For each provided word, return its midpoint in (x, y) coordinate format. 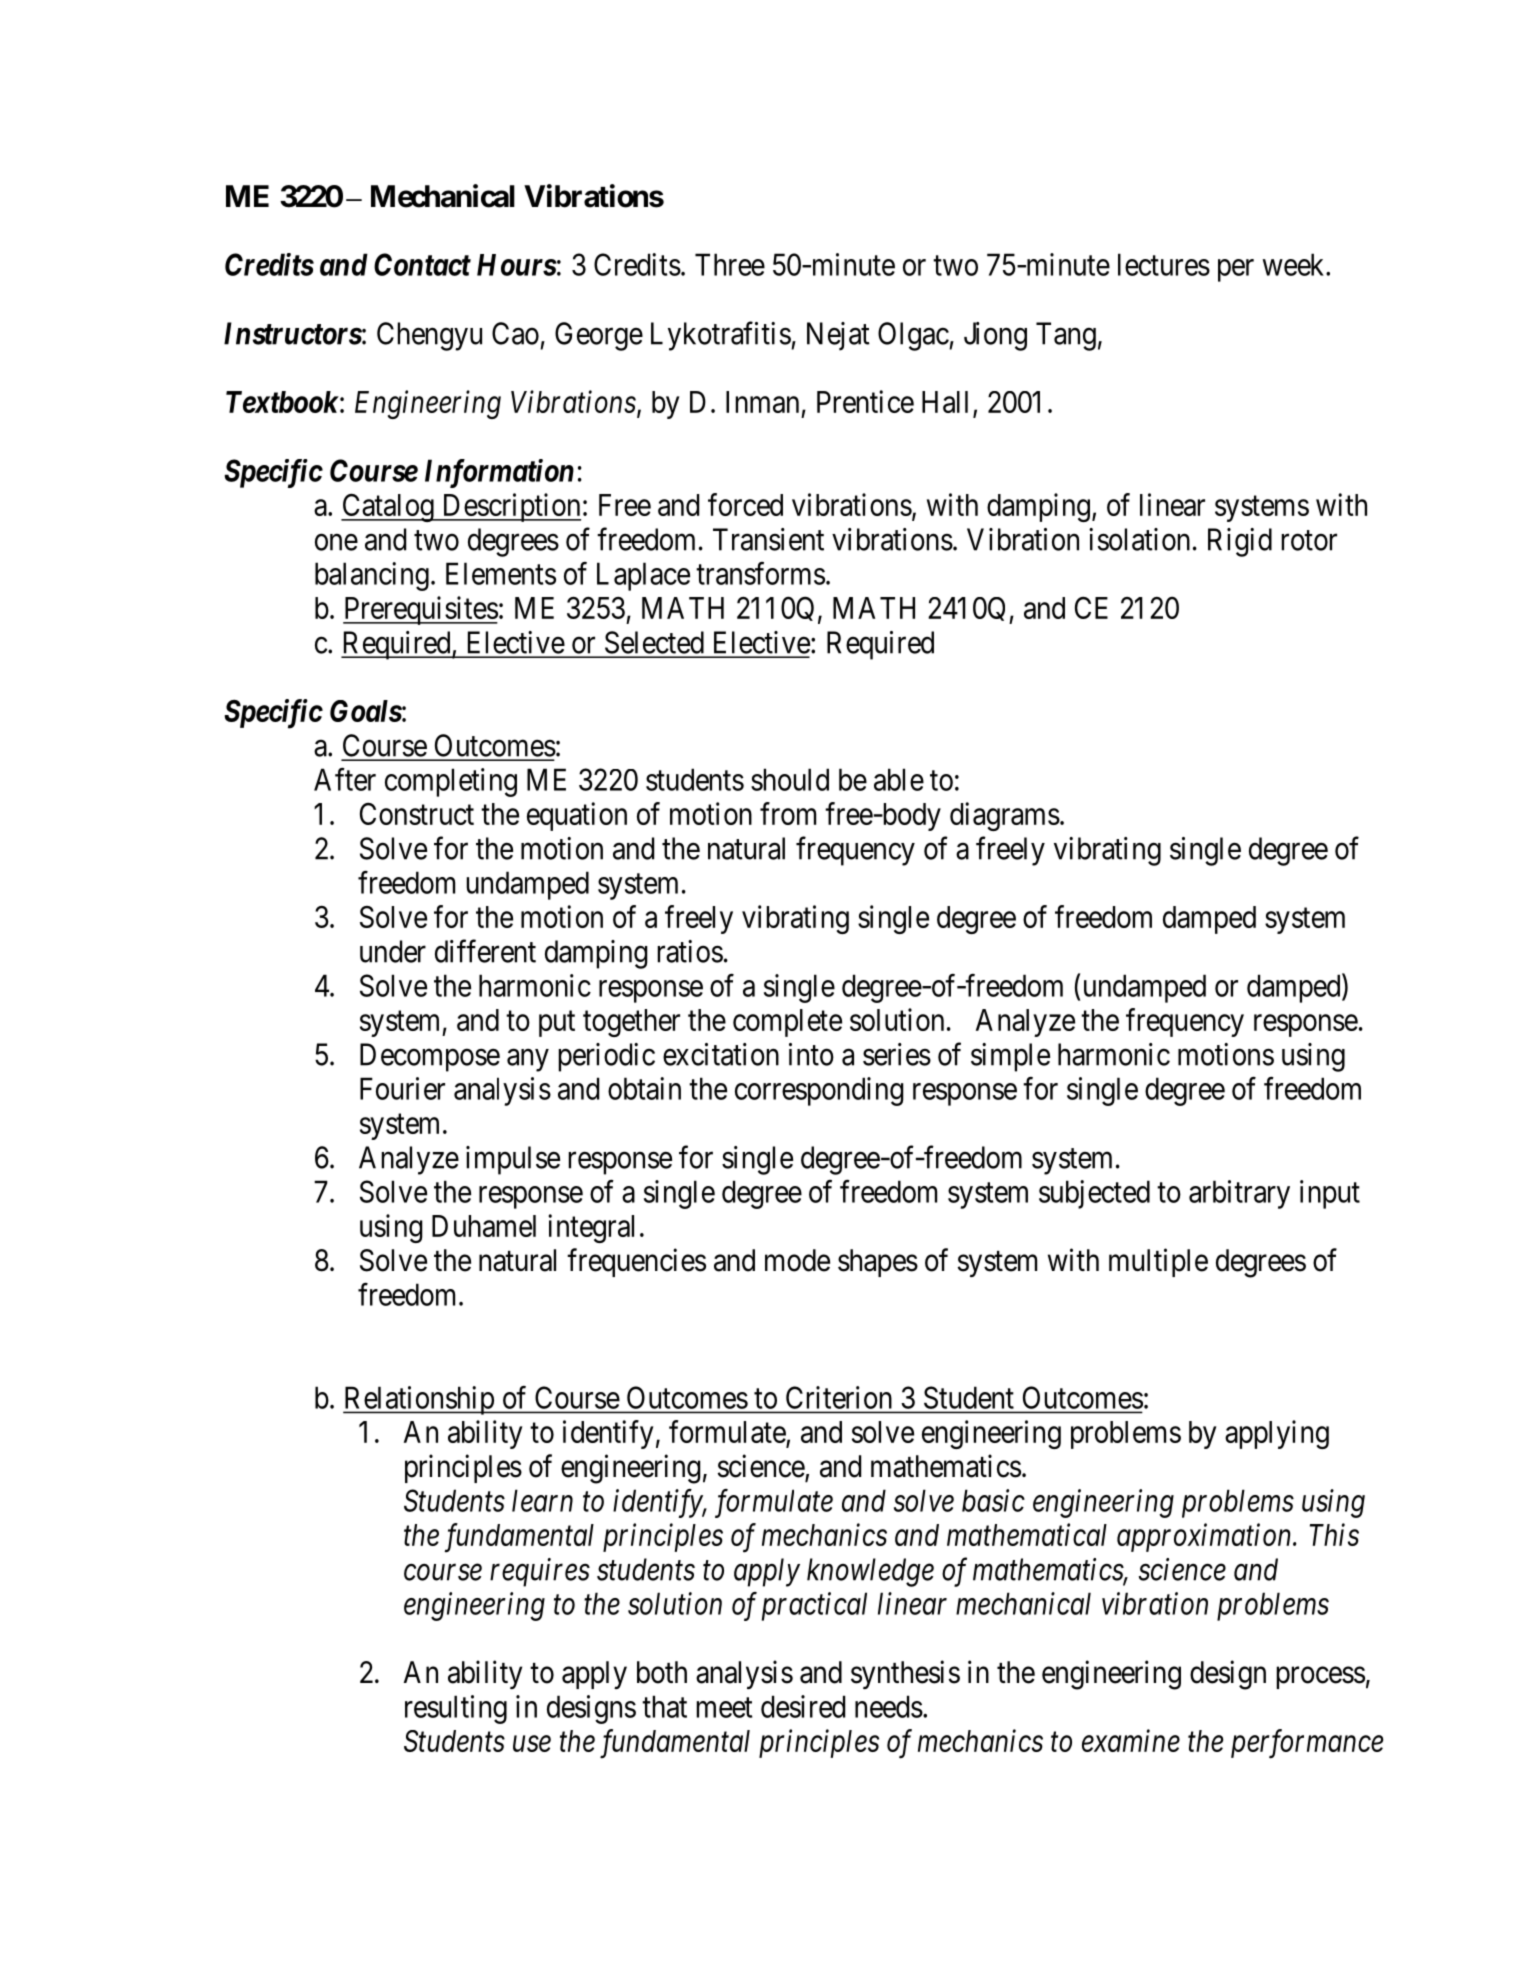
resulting (456, 1709)
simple (1010, 1057)
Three (730, 264)
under (393, 951)
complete (787, 1023)
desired (803, 1706)
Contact (422, 264)
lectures (1164, 264)
